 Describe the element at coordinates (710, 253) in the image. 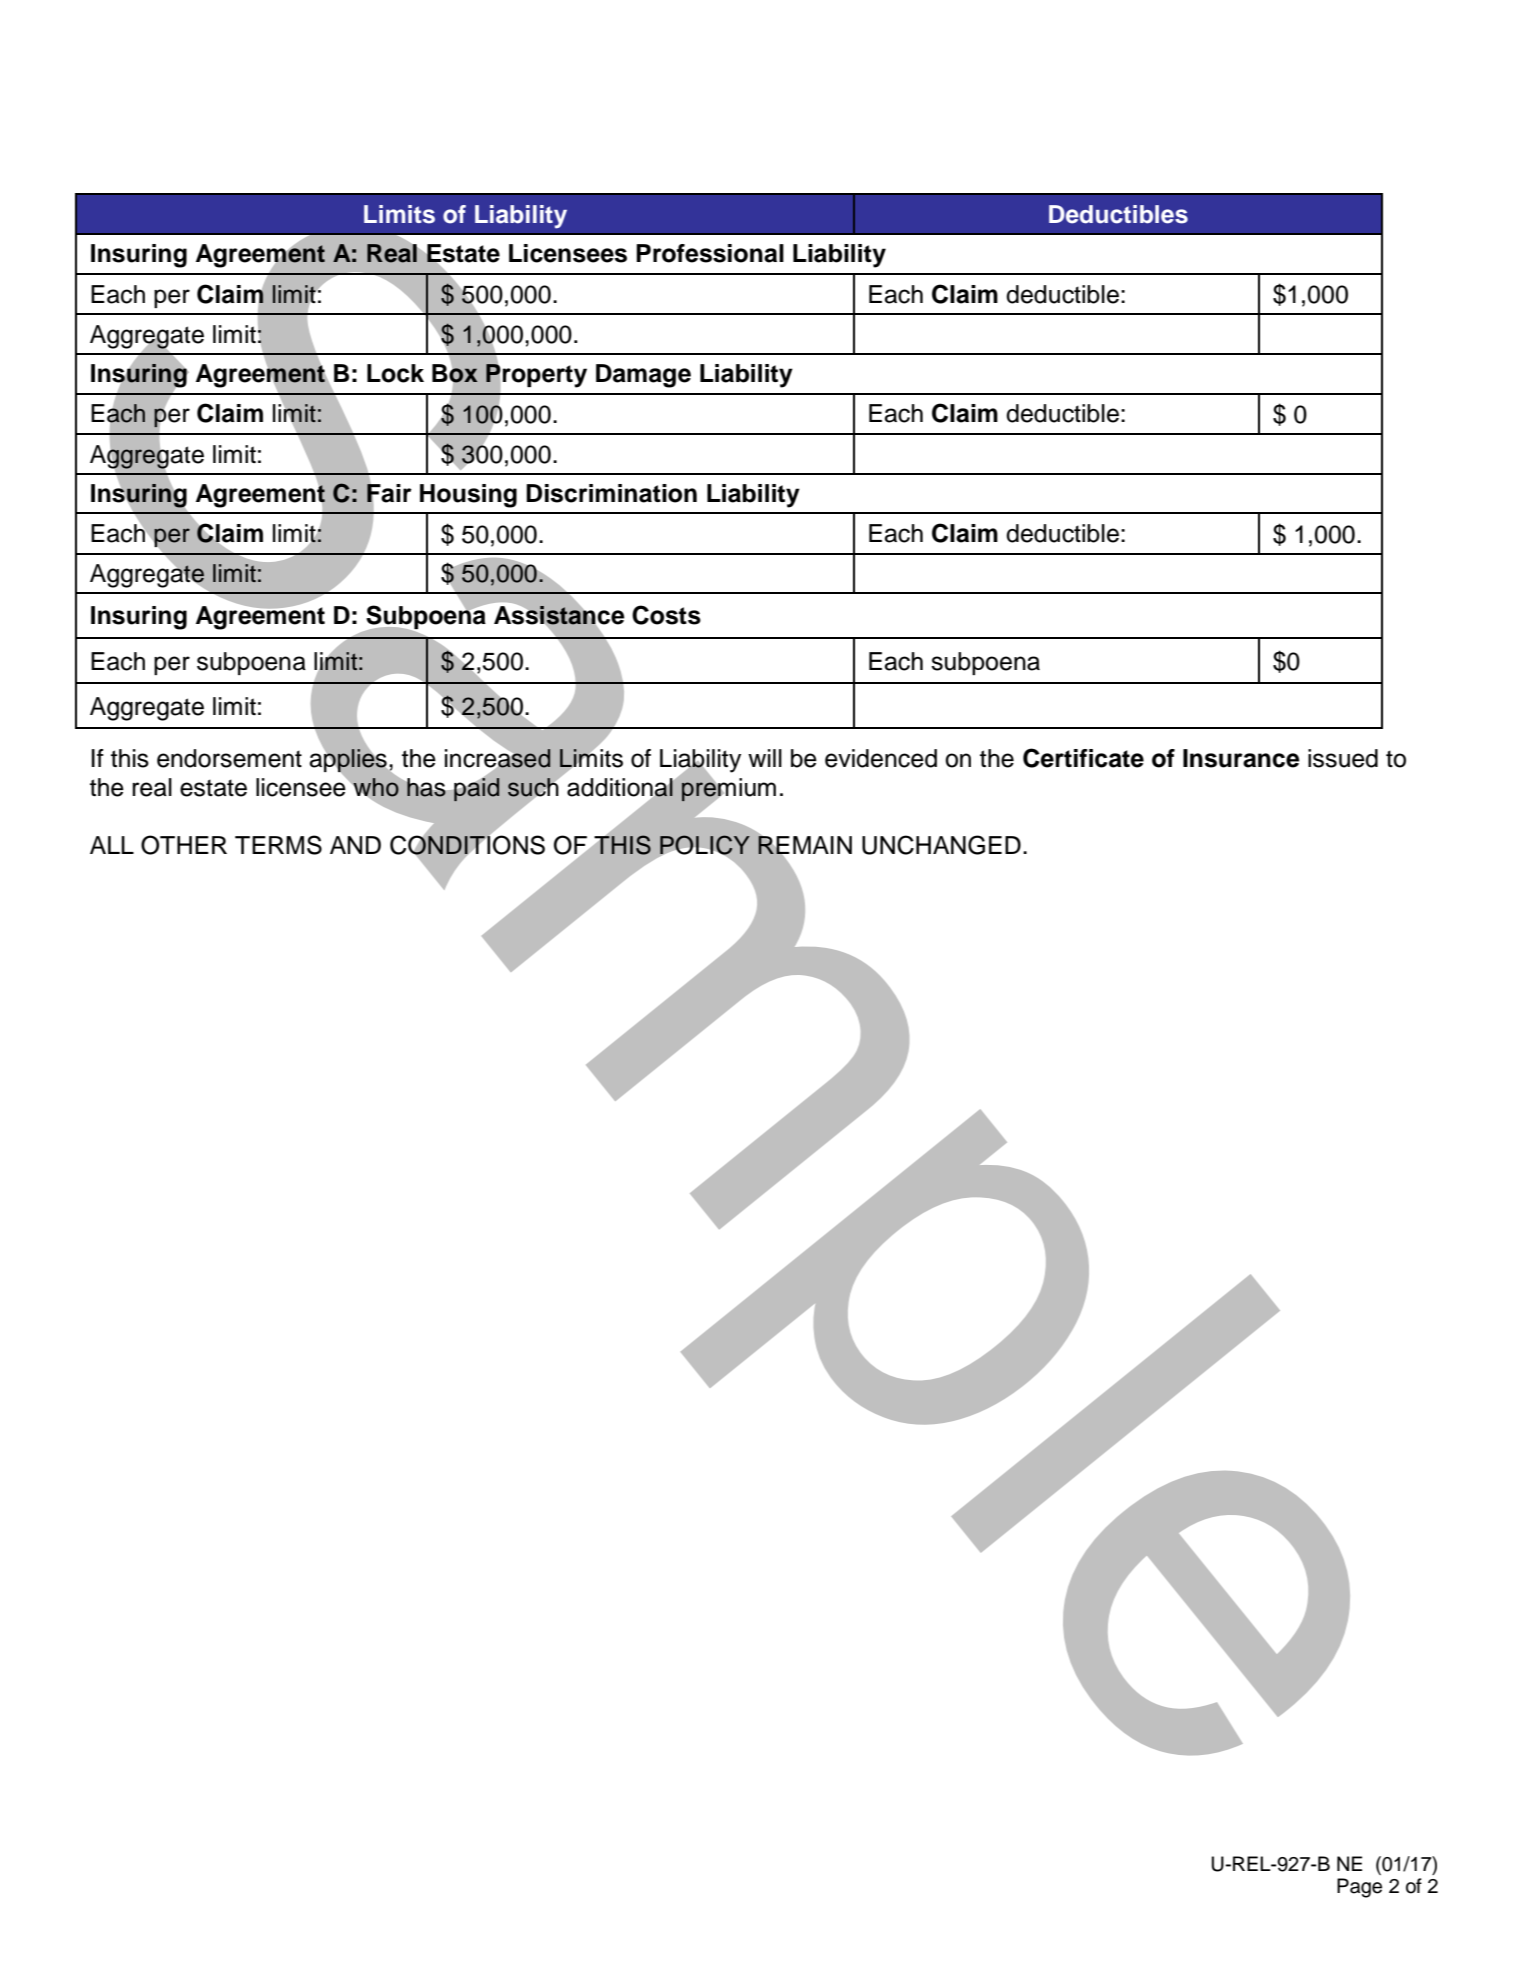

I see `Professional` at that location.
